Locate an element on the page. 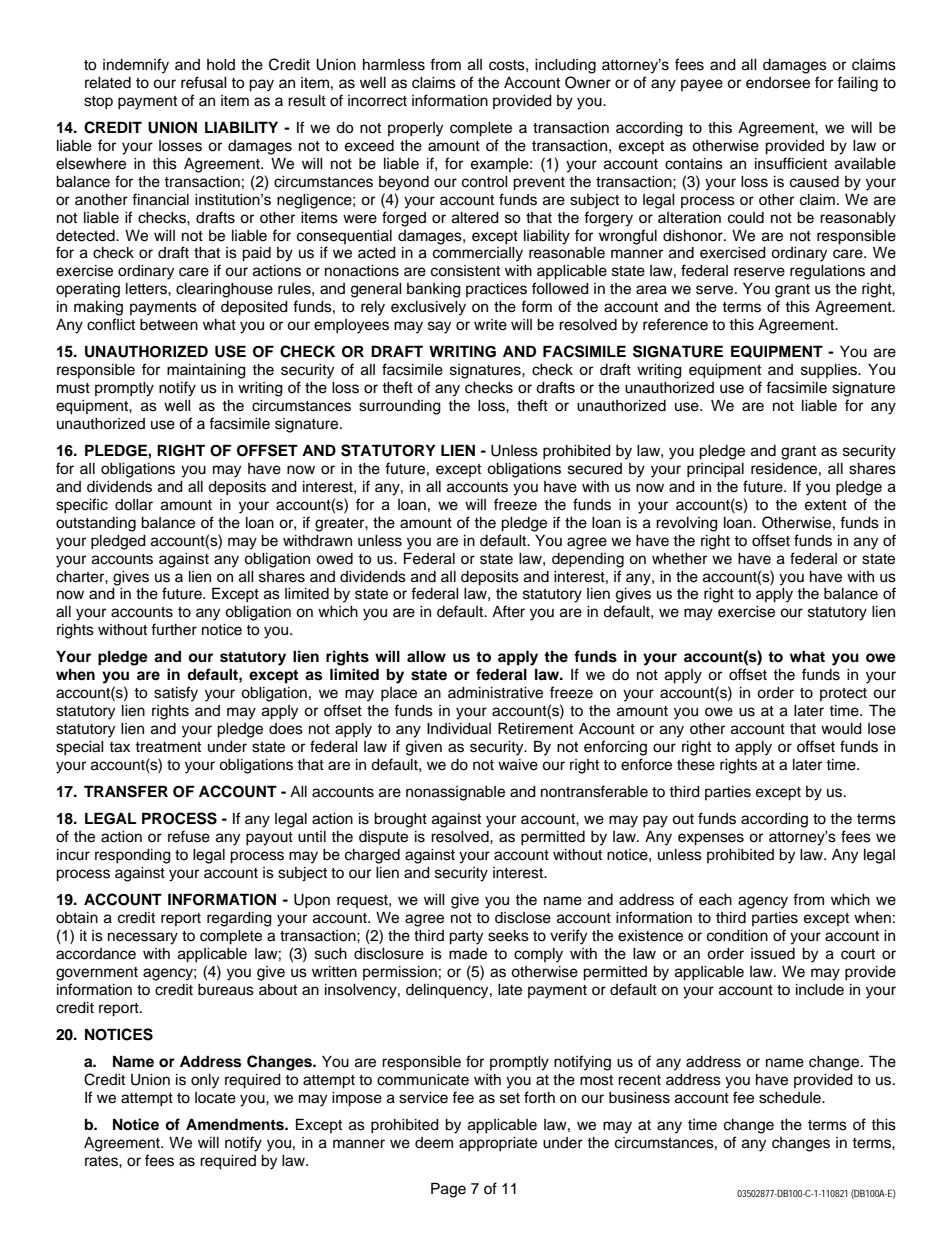 This document has height=1233, width=952. rates is located at coordinates (102, 1161).
